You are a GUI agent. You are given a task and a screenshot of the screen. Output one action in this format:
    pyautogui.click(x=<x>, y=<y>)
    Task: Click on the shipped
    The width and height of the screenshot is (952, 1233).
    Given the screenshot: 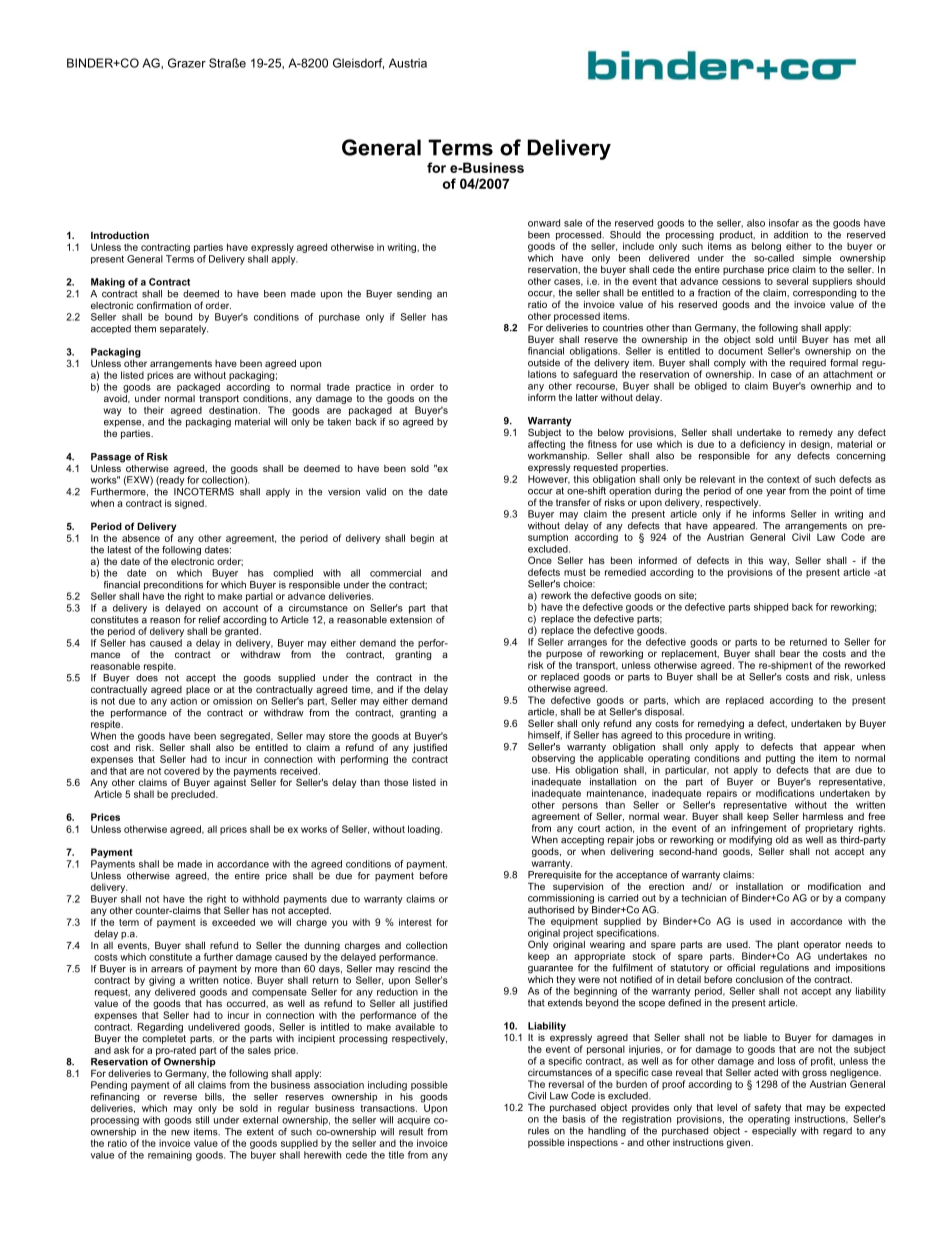 What is the action you would take?
    pyautogui.click(x=771, y=608)
